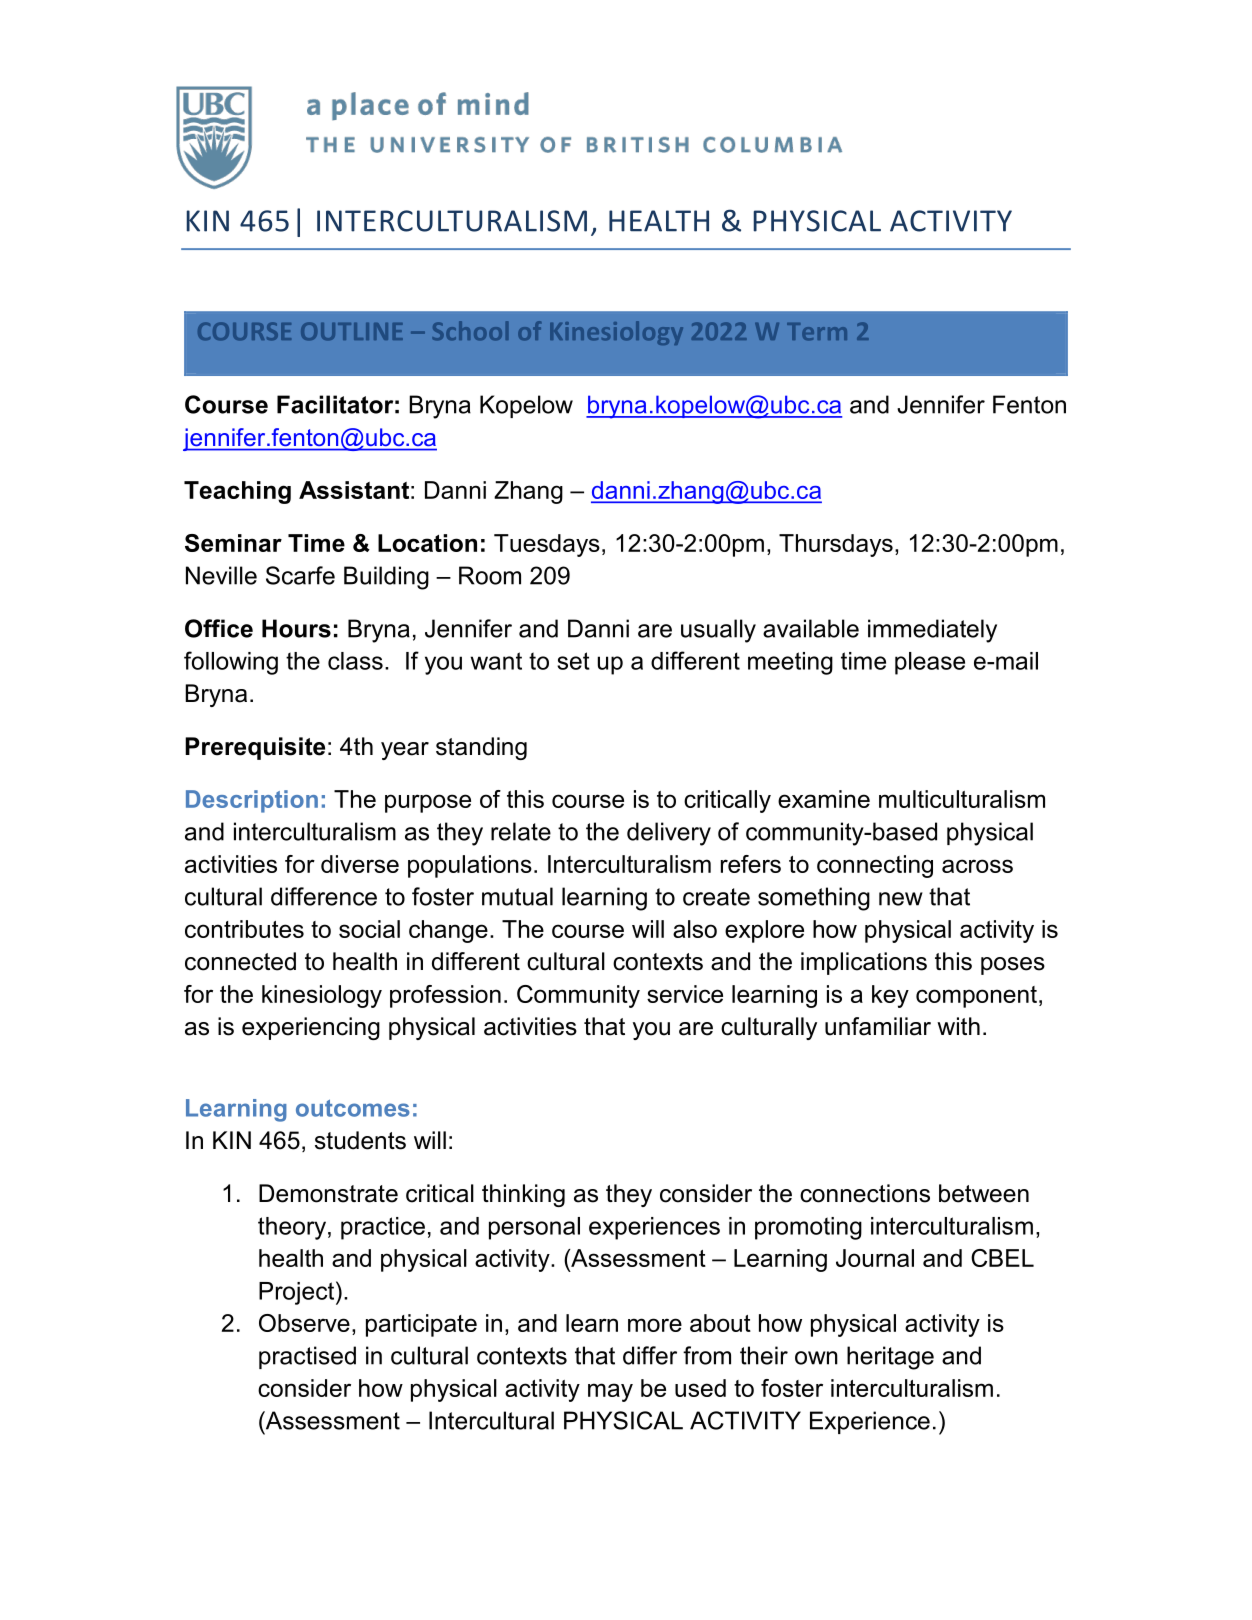 The height and width of the screenshot is (1620, 1252). Describe the element at coordinates (307, 1357) in the screenshot. I see `practised` at that location.
